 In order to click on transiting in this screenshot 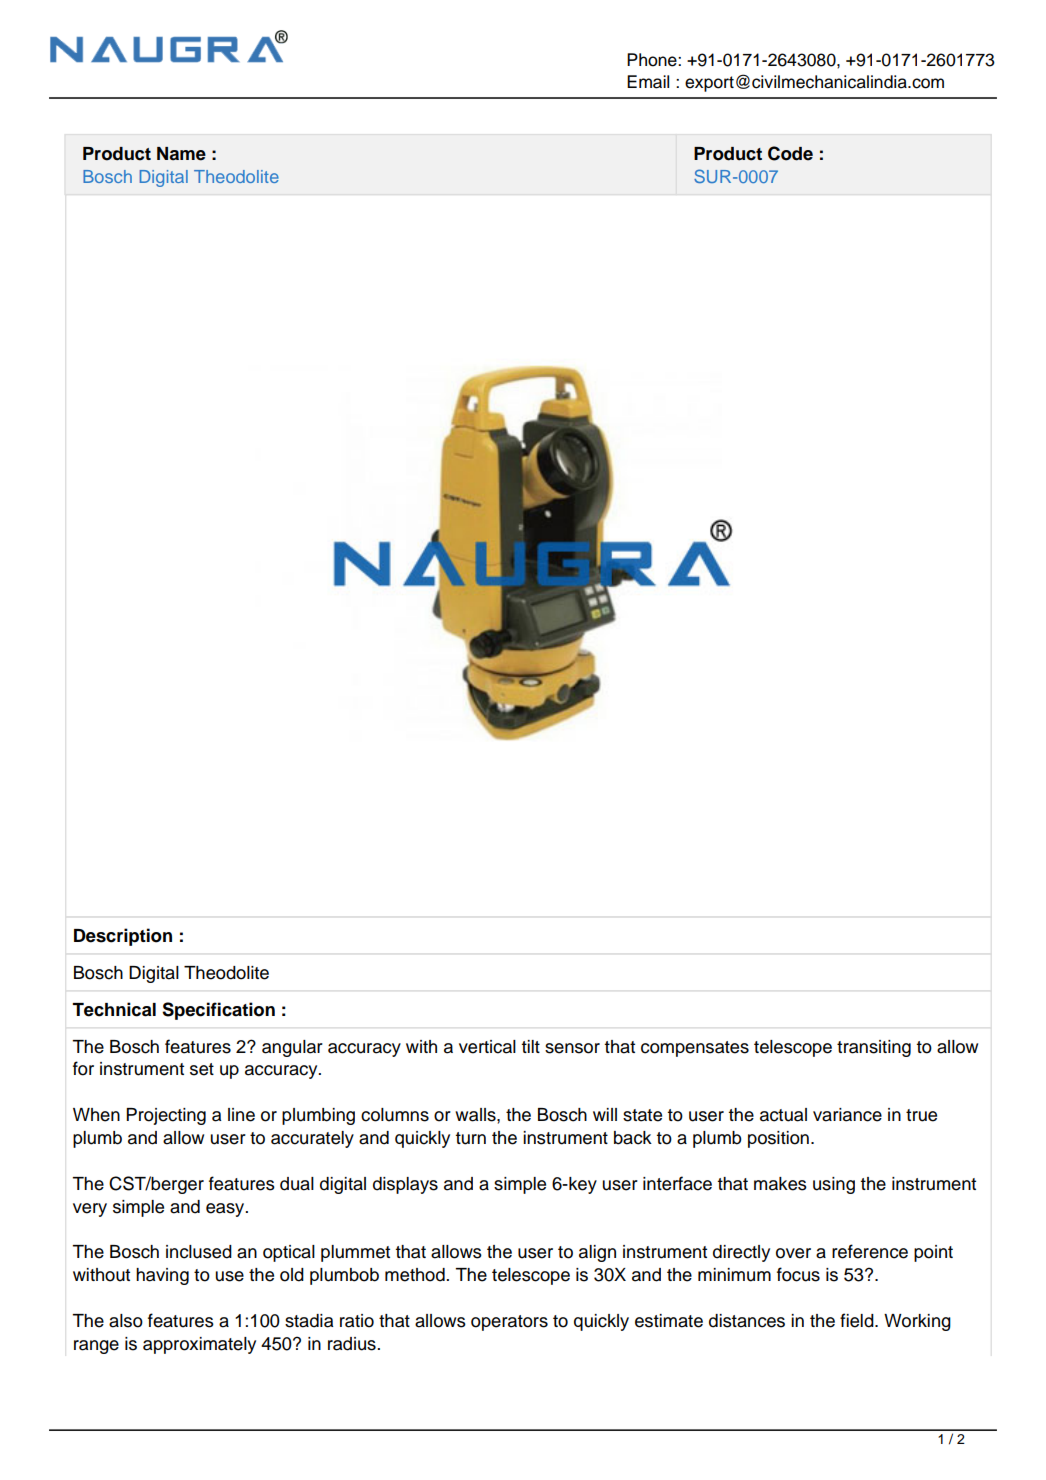, I will do `click(874, 1048)`.
